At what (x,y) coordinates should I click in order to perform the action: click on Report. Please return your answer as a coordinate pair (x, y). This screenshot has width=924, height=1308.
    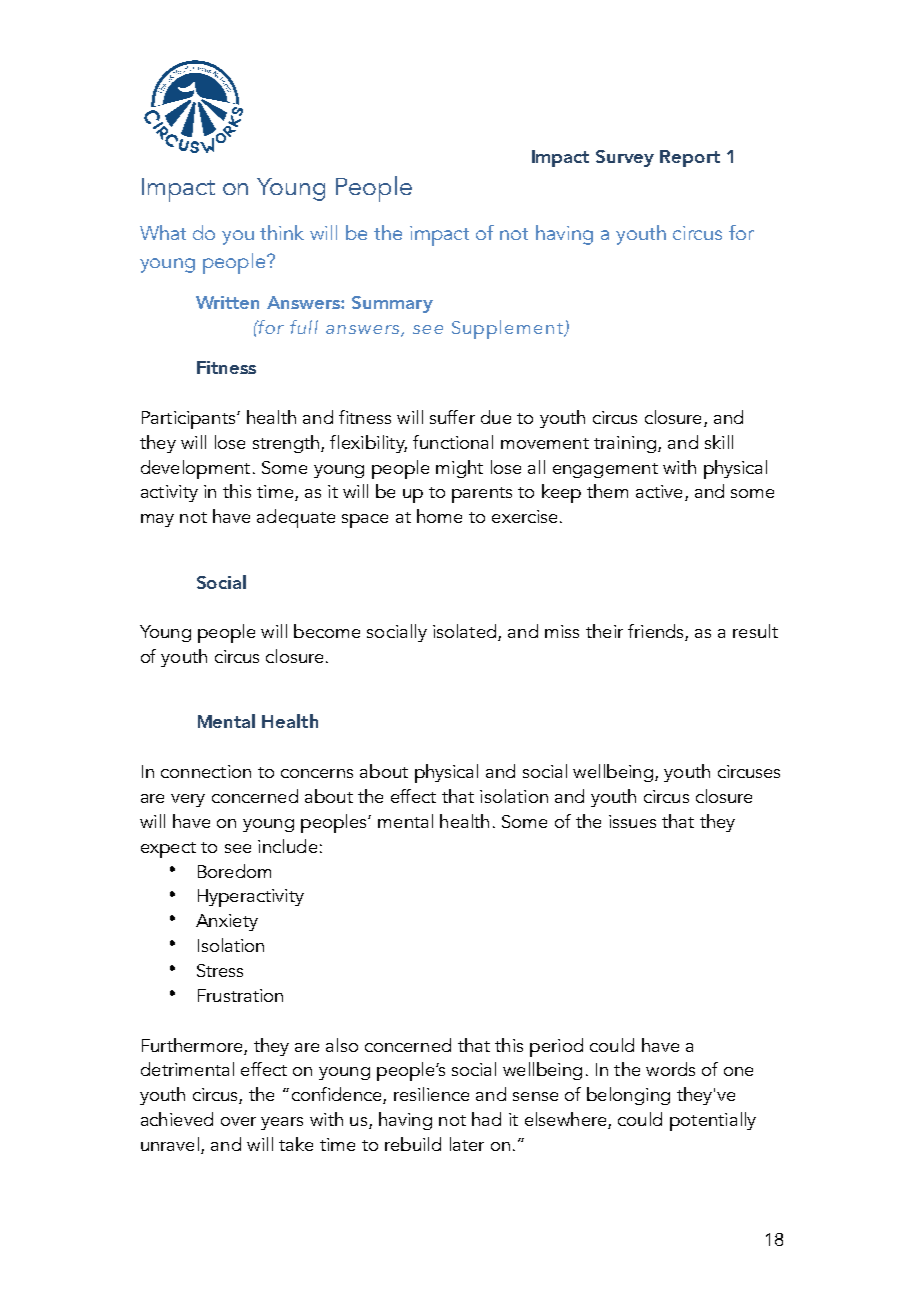
    Looking at the image, I should click on (690, 158).
